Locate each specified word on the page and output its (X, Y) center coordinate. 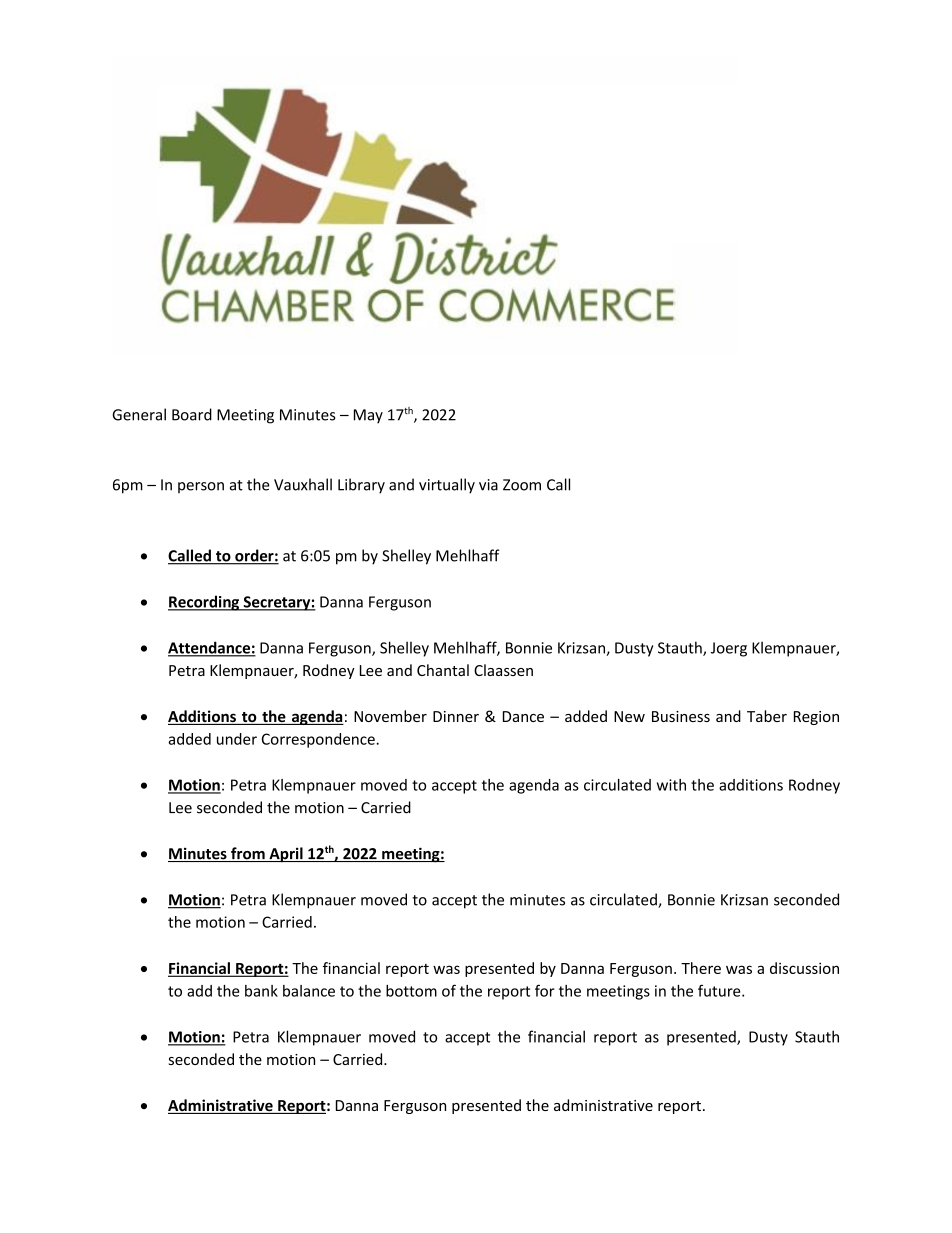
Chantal (443, 670)
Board (192, 414)
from (248, 854)
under (237, 739)
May (368, 416)
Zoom (522, 485)
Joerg (729, 649)
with (671, 785)
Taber (767, 716)
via (488, 485)
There (701, 968)
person (201, 487)
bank (261, 991)
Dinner (456, 716)
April (286, 855)
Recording (205, 603)
